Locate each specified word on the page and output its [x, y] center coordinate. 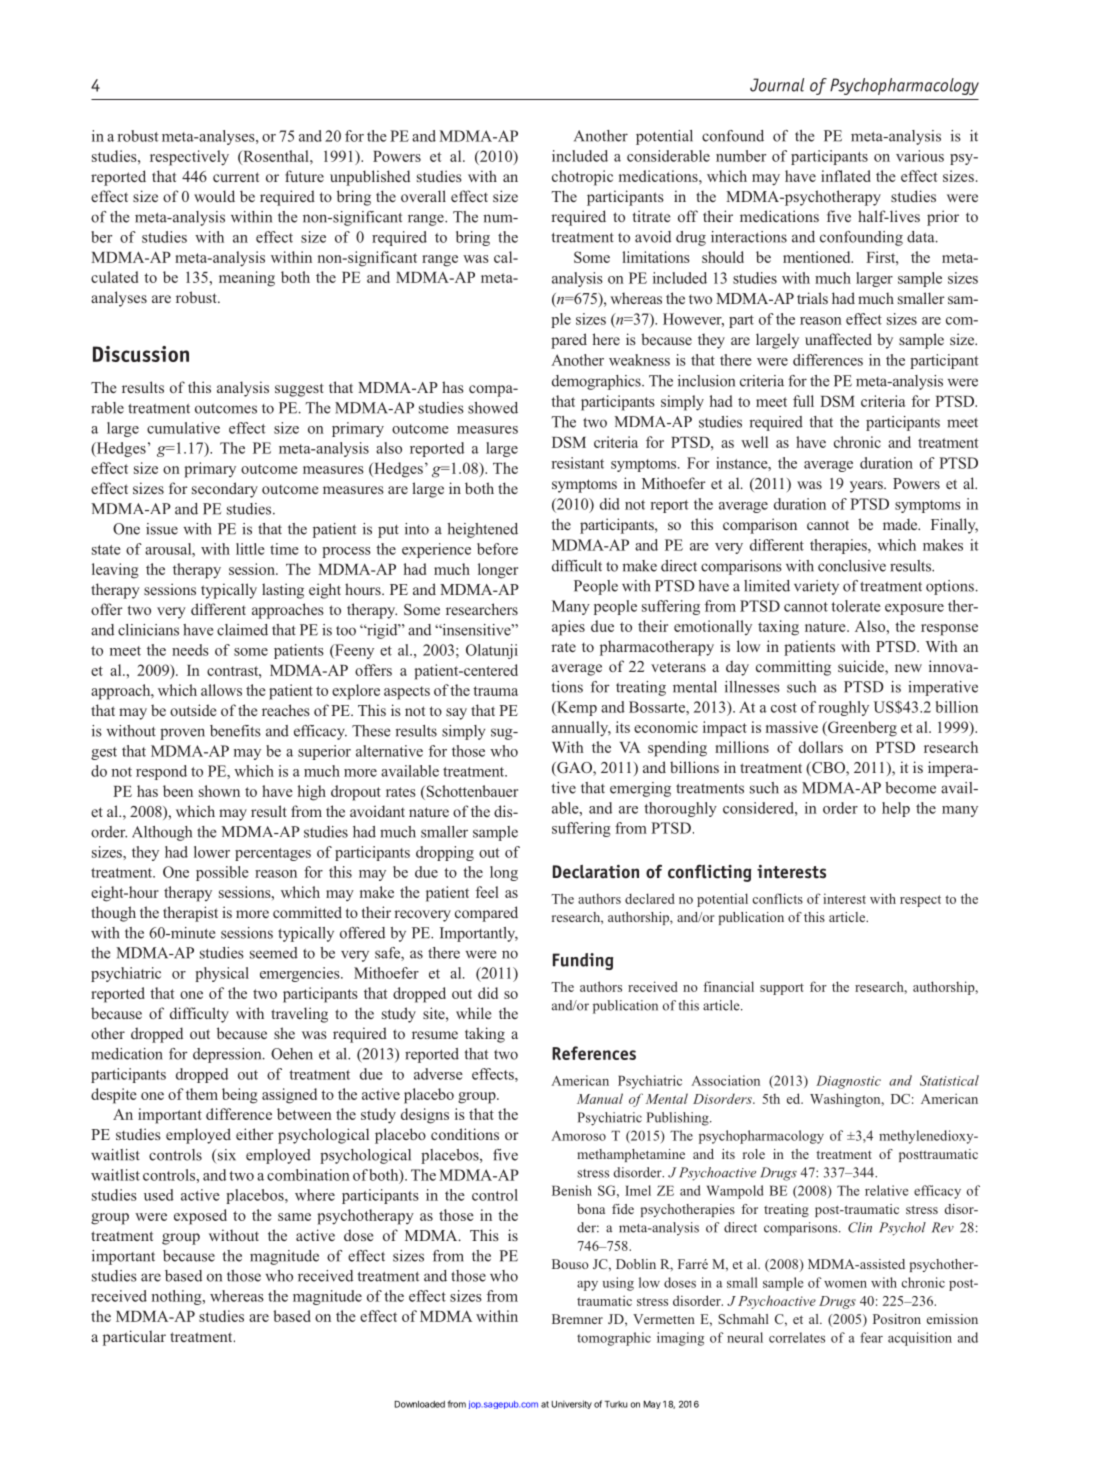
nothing [178, 1297]
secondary [225, 490]
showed [493, 408]
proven [182, 734]
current [236, 177]
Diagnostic [848, 1082]
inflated [846, 176]
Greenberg [861, 729]
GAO [574, 769]
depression [228, 1055]
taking [485, 1035]
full [803, 401]
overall [423, 196]
